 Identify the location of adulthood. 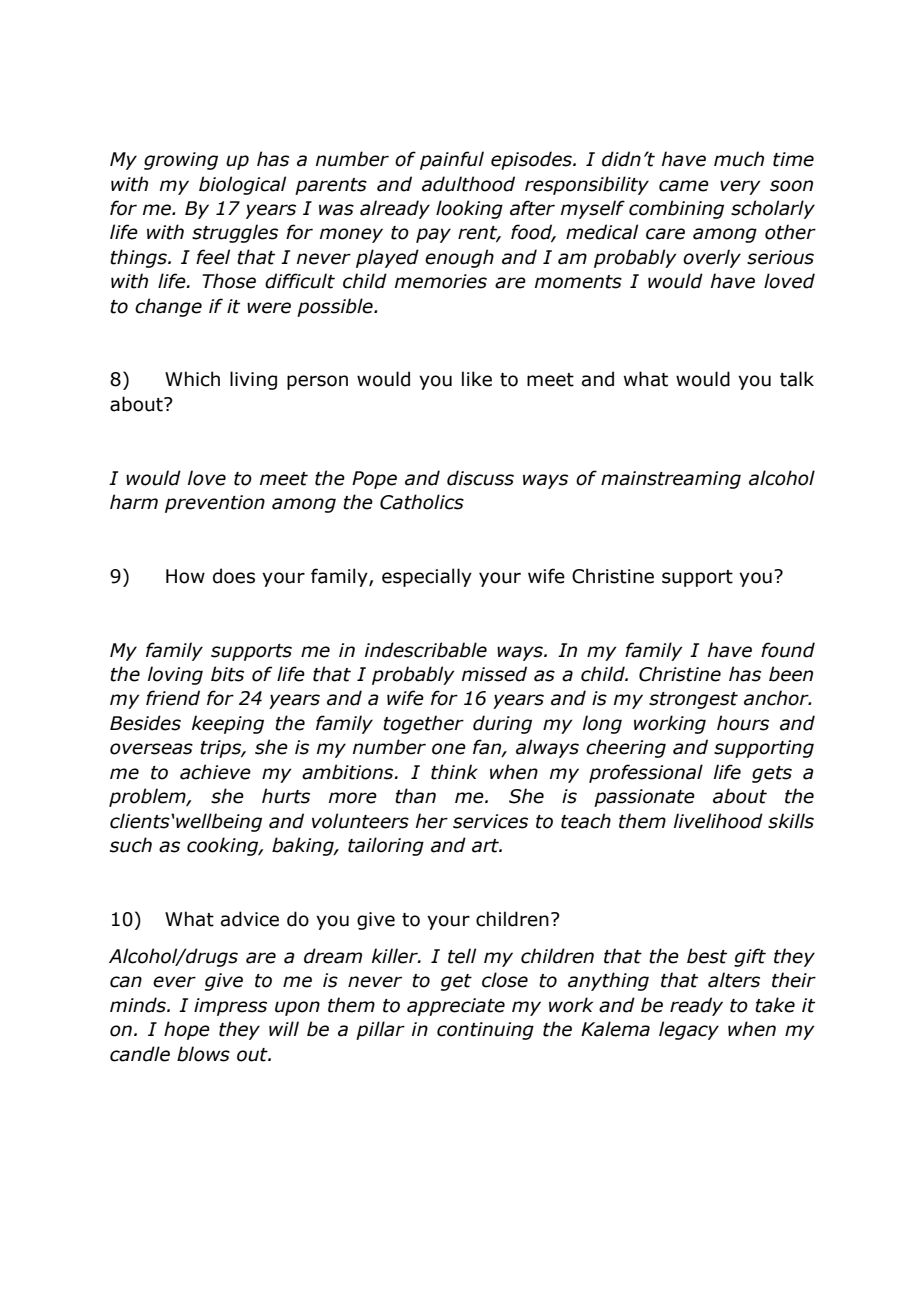
(468, 184).
